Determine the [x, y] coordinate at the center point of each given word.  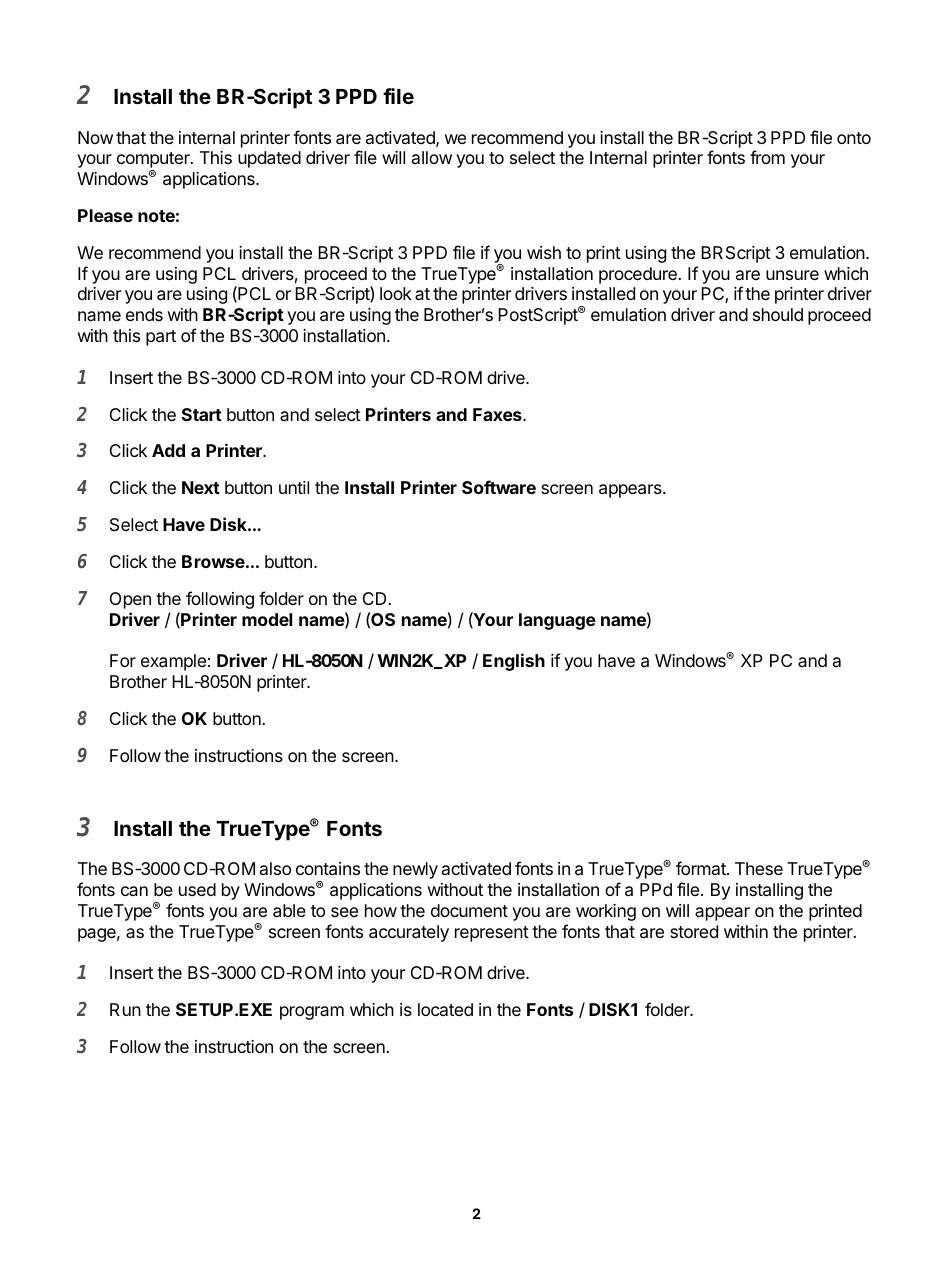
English [514, 662]
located [445, 1009]
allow [432, 157]
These [759, 868]
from [767, 157]
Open [130, 600]
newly [415, 870]
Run [125, 1009]
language [557, 621]
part [161, 338]
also [275, 868]
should [778, 314]
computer [154, 161]
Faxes [498, 414]
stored [694, 931]
